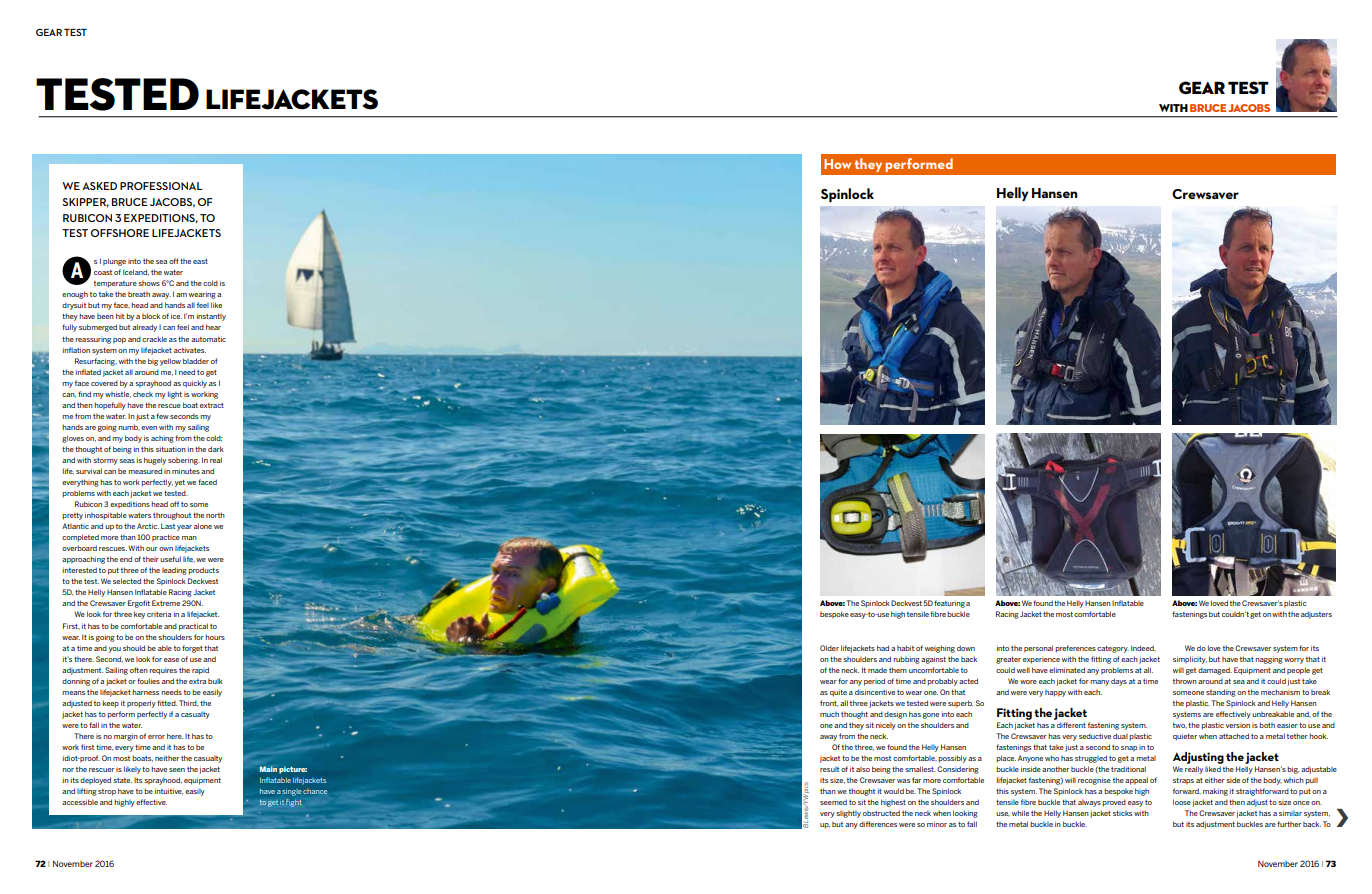  I want to click on right, so click(293, 803).
